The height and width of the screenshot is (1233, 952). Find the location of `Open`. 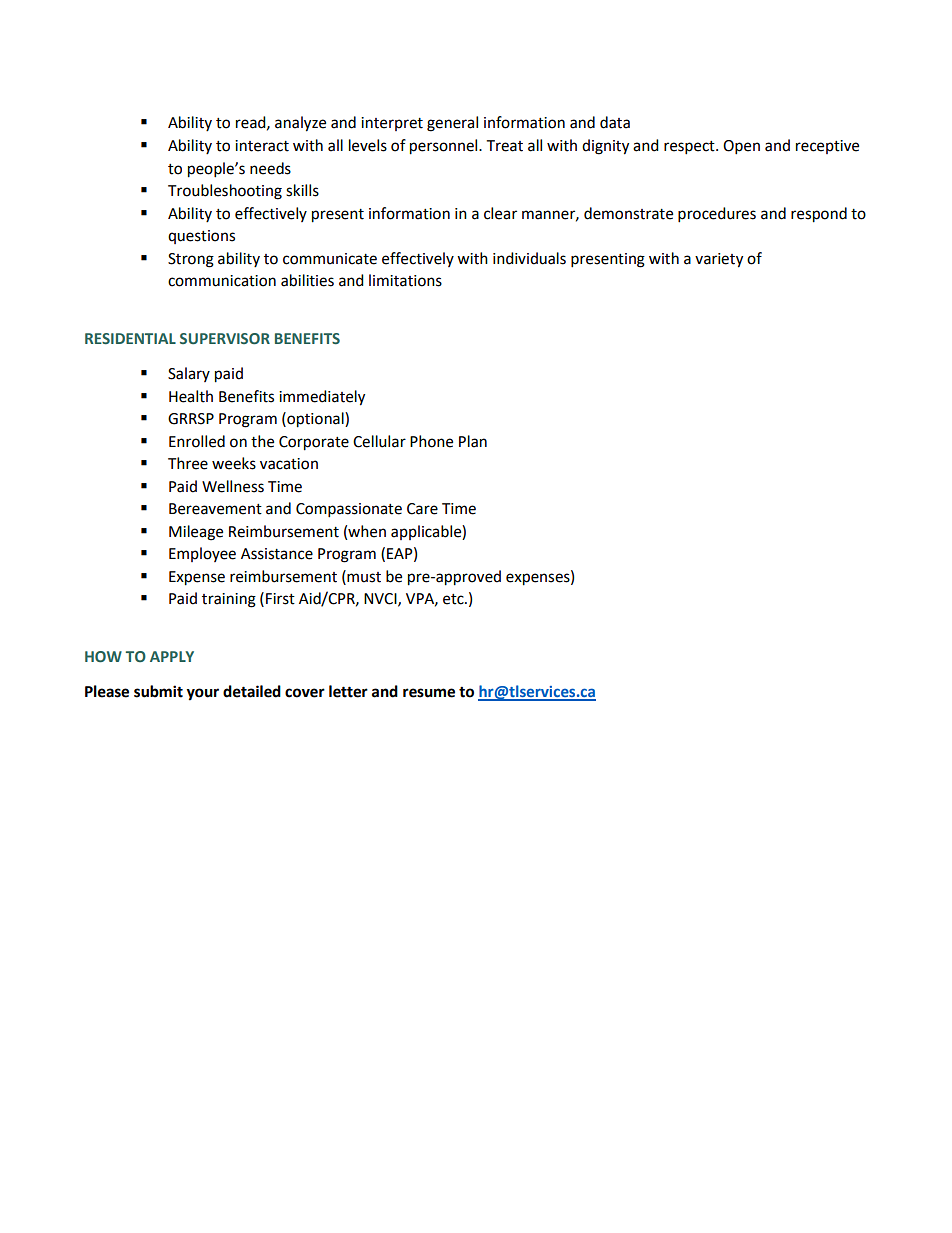

Open is located at coordinates (741, 147).
